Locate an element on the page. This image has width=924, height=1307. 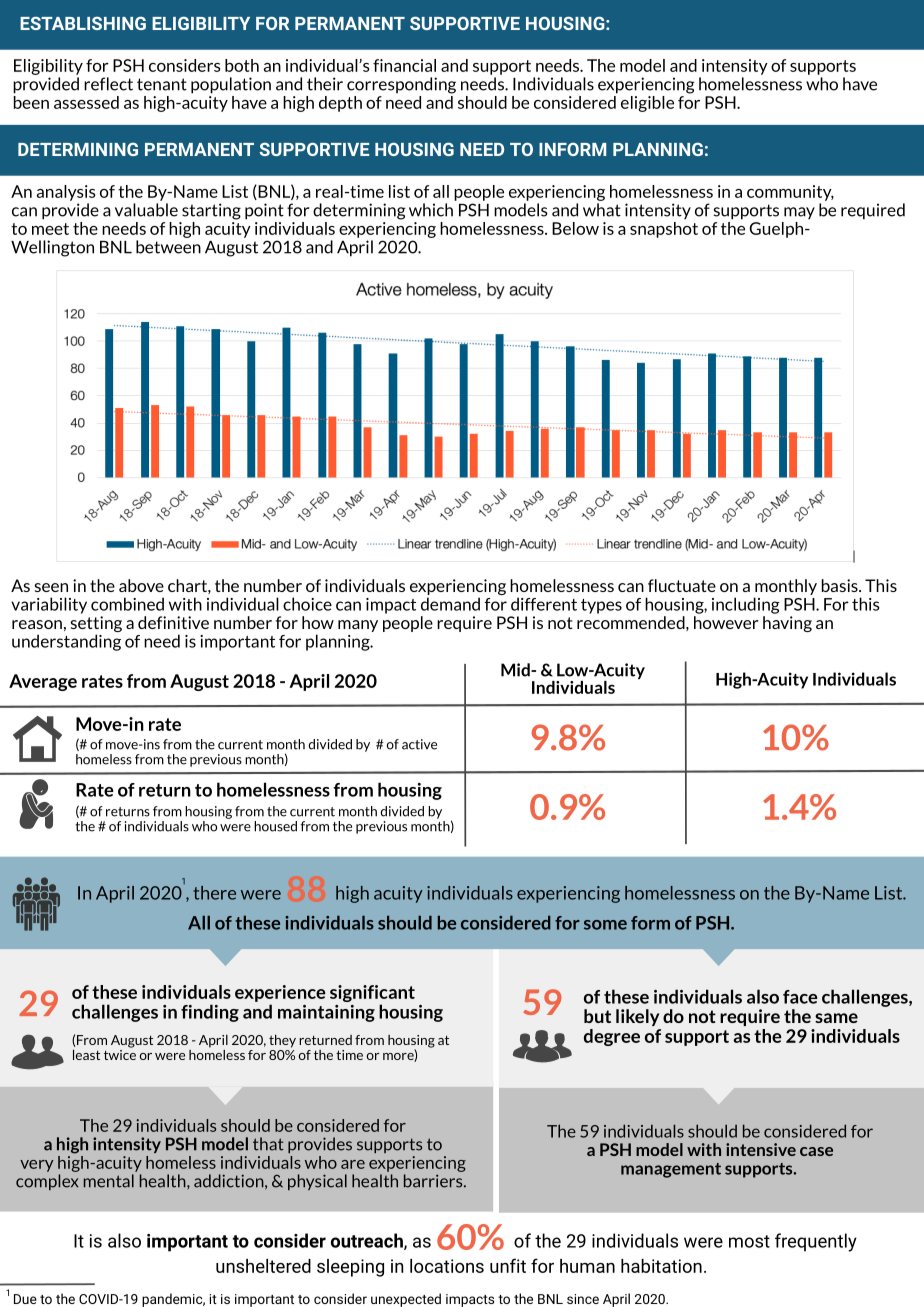
mental is located at coordinates (109, 1181).
